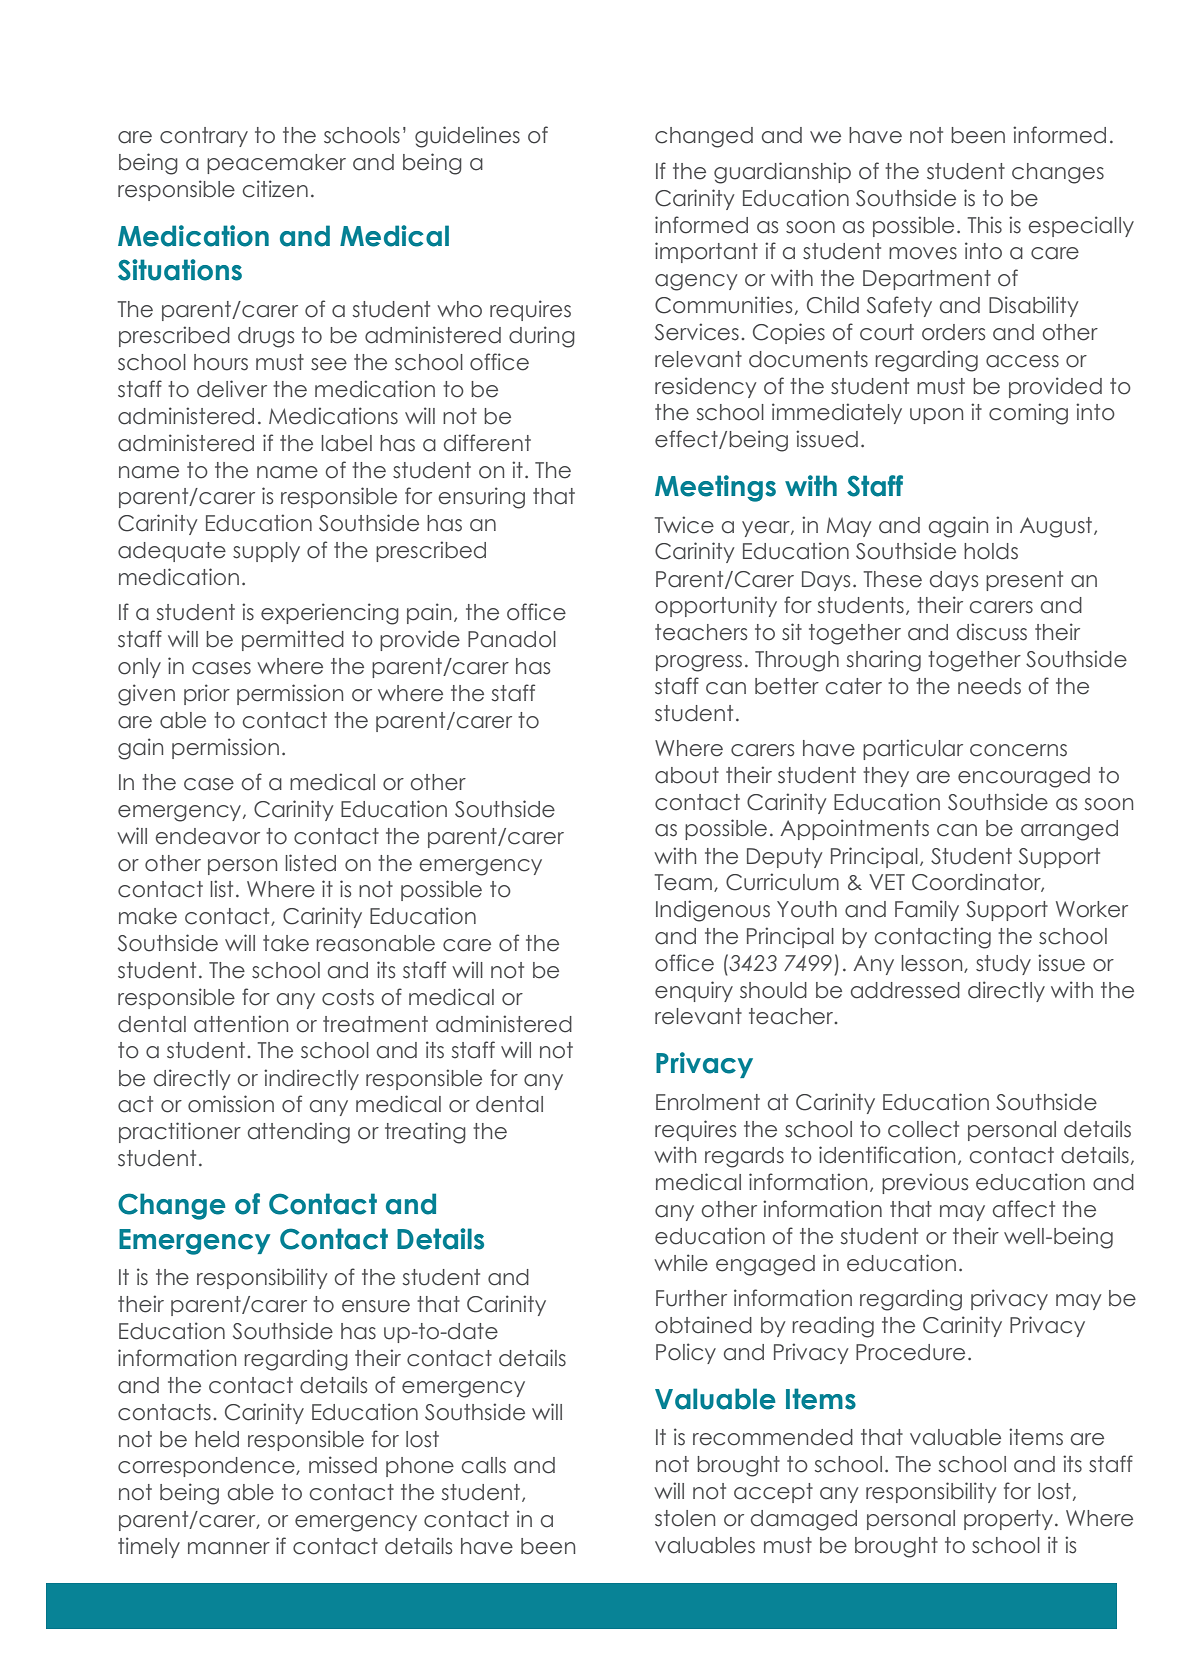 Image resolution: width=1184 pixels, height=1675 pixels. I want to click on discuss, so click(992, 632).
